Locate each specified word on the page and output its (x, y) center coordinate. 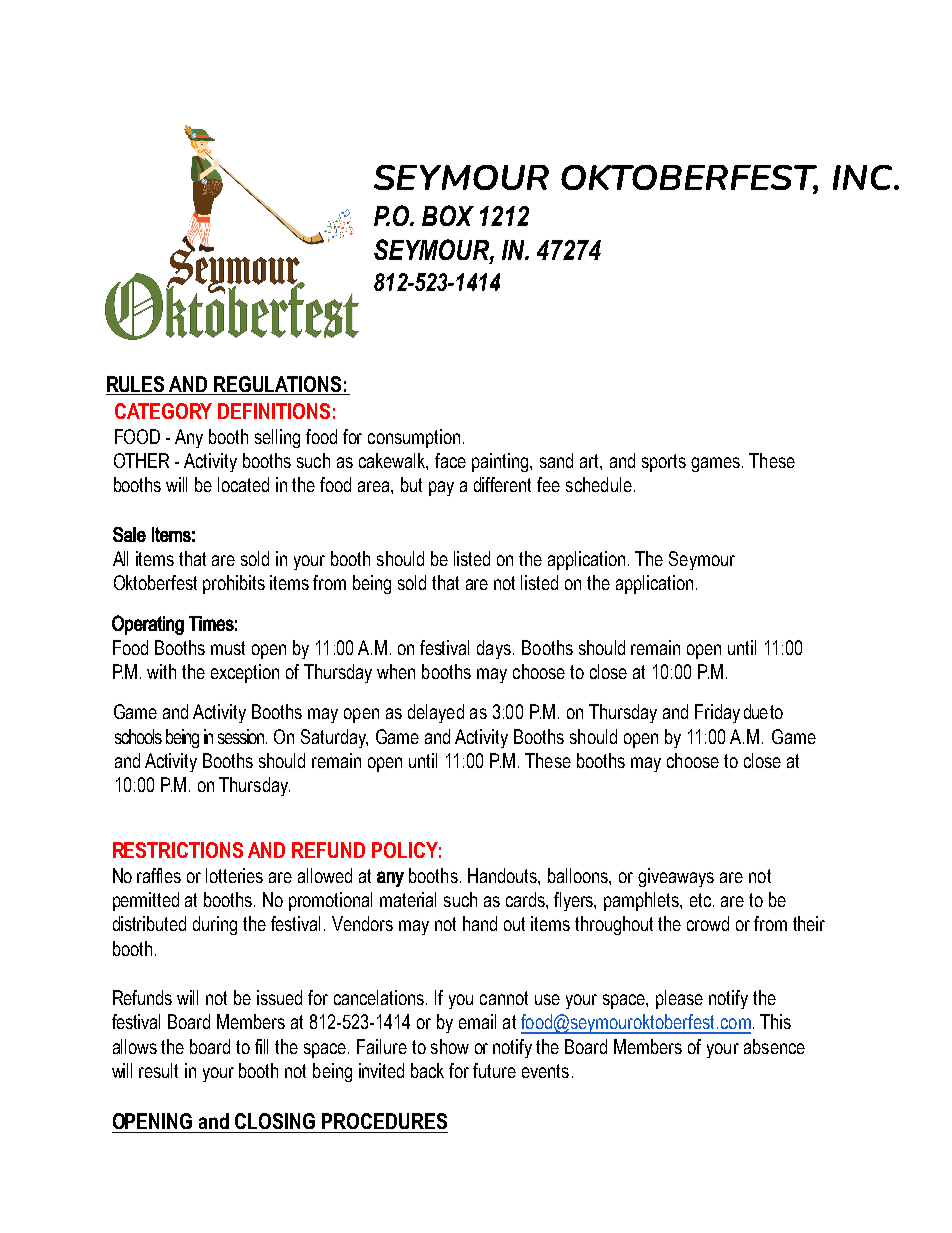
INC (864, 177)
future (494, 1070)
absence (774, 1046)
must (228, 648)
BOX (448, 215)
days (494, 649)
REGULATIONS (278, 385)
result (158, 1070)
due (756, 711)
